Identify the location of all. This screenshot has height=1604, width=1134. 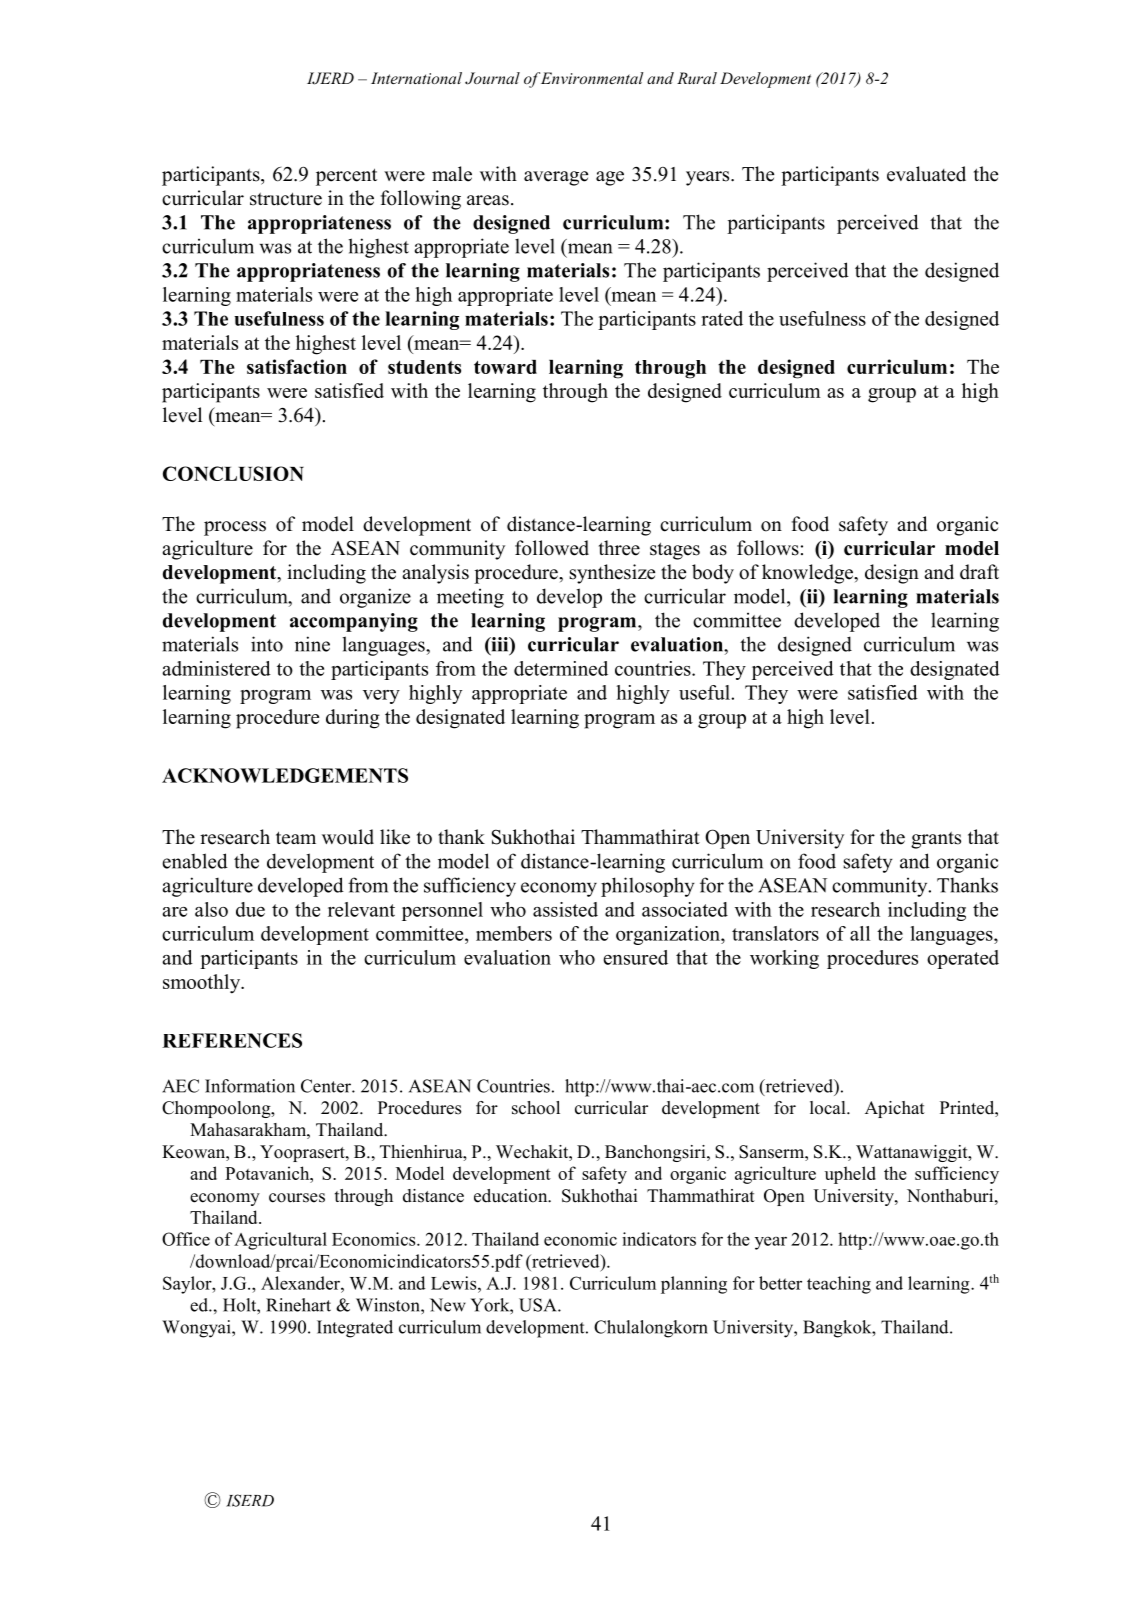
(860, 933).
